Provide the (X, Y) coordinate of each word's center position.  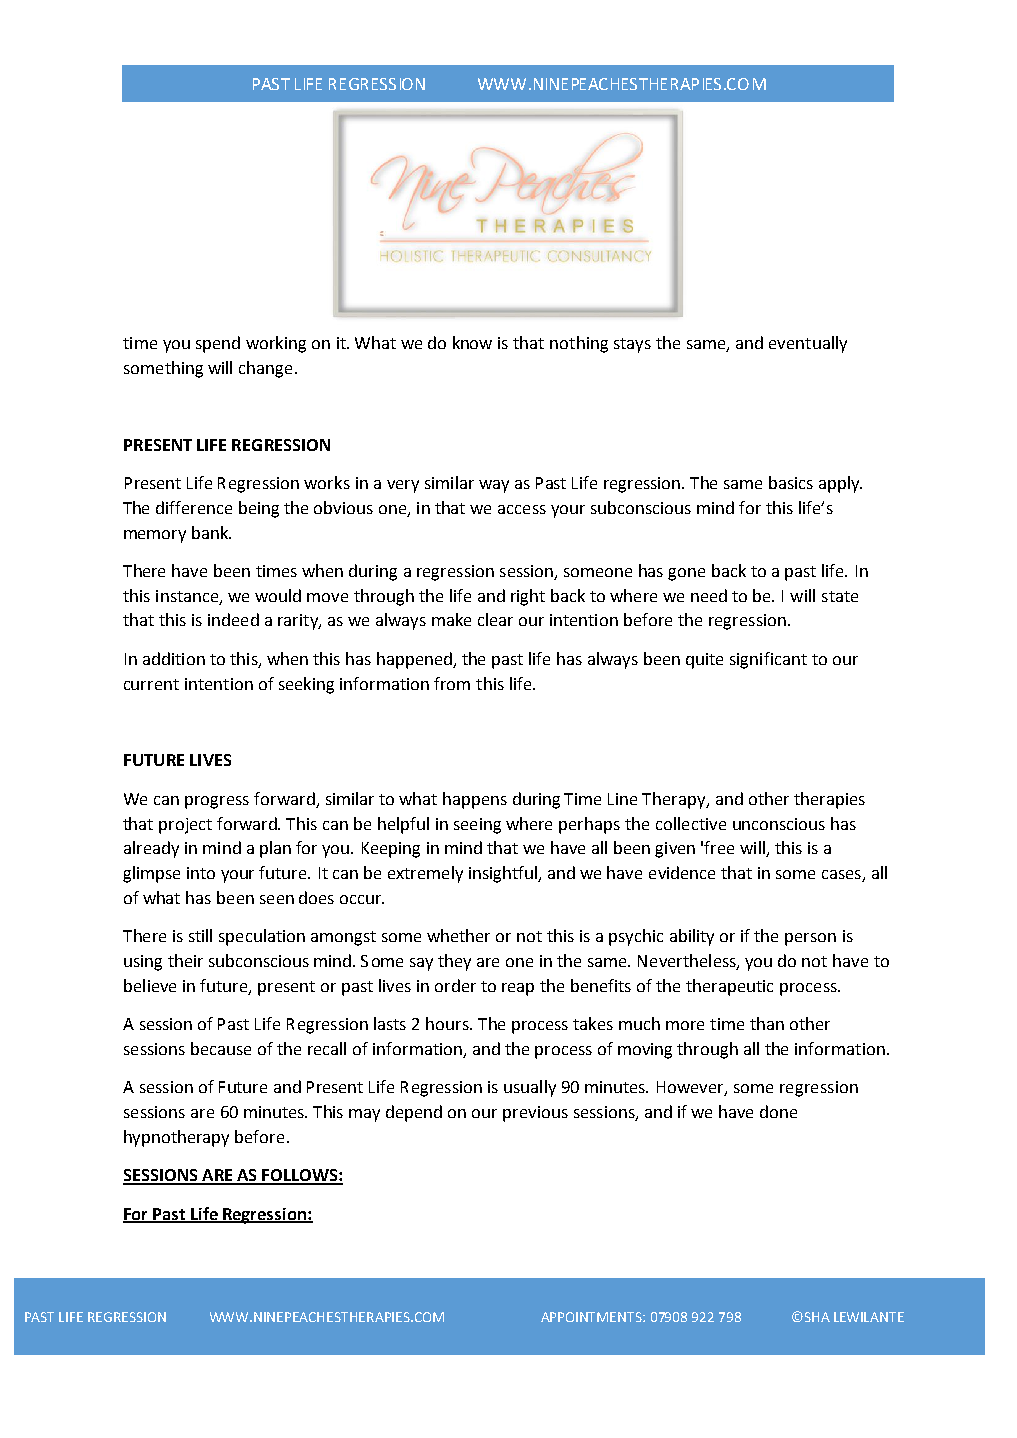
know (472, 342)
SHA (816, 1317)
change (265, 369)
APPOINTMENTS (592, 1317)
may (364, 1115)
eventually (808, 344)
